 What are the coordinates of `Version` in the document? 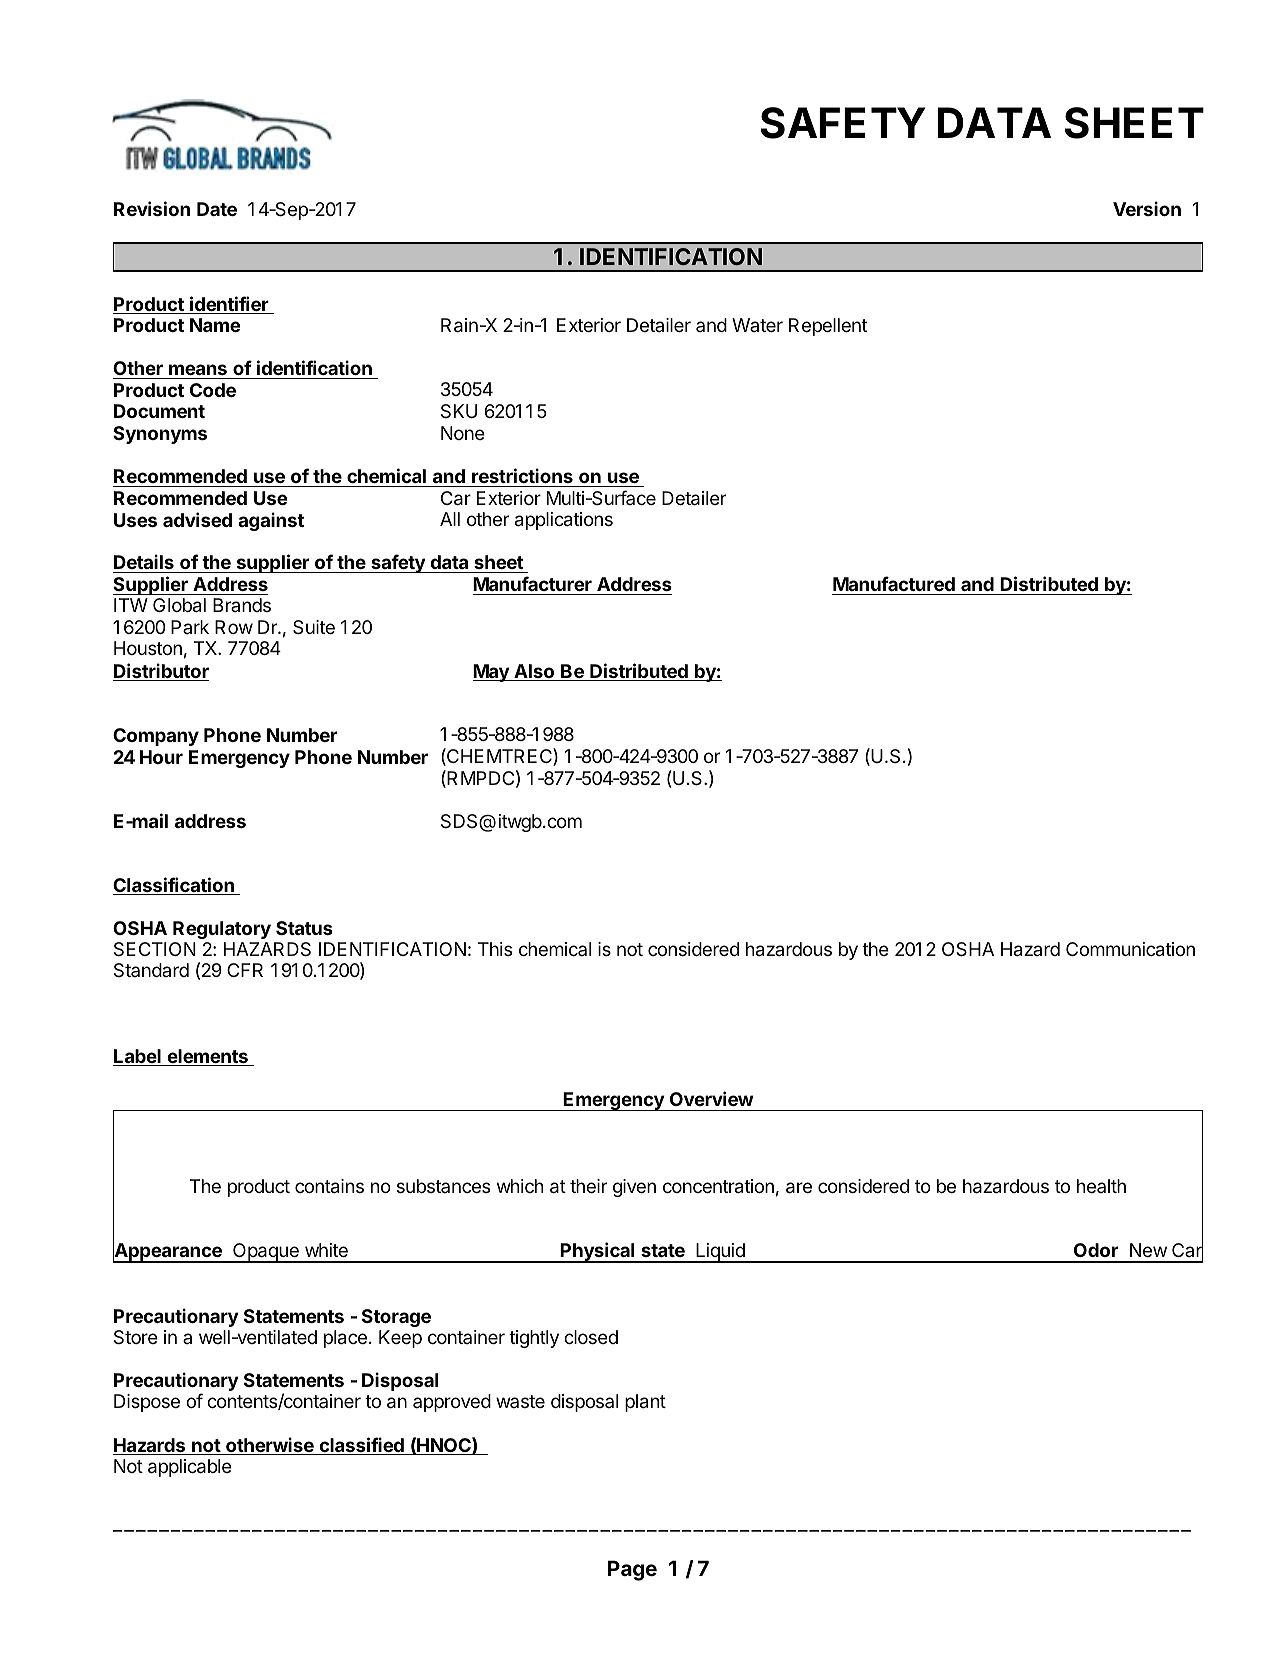 It's located at (1147, 208).
